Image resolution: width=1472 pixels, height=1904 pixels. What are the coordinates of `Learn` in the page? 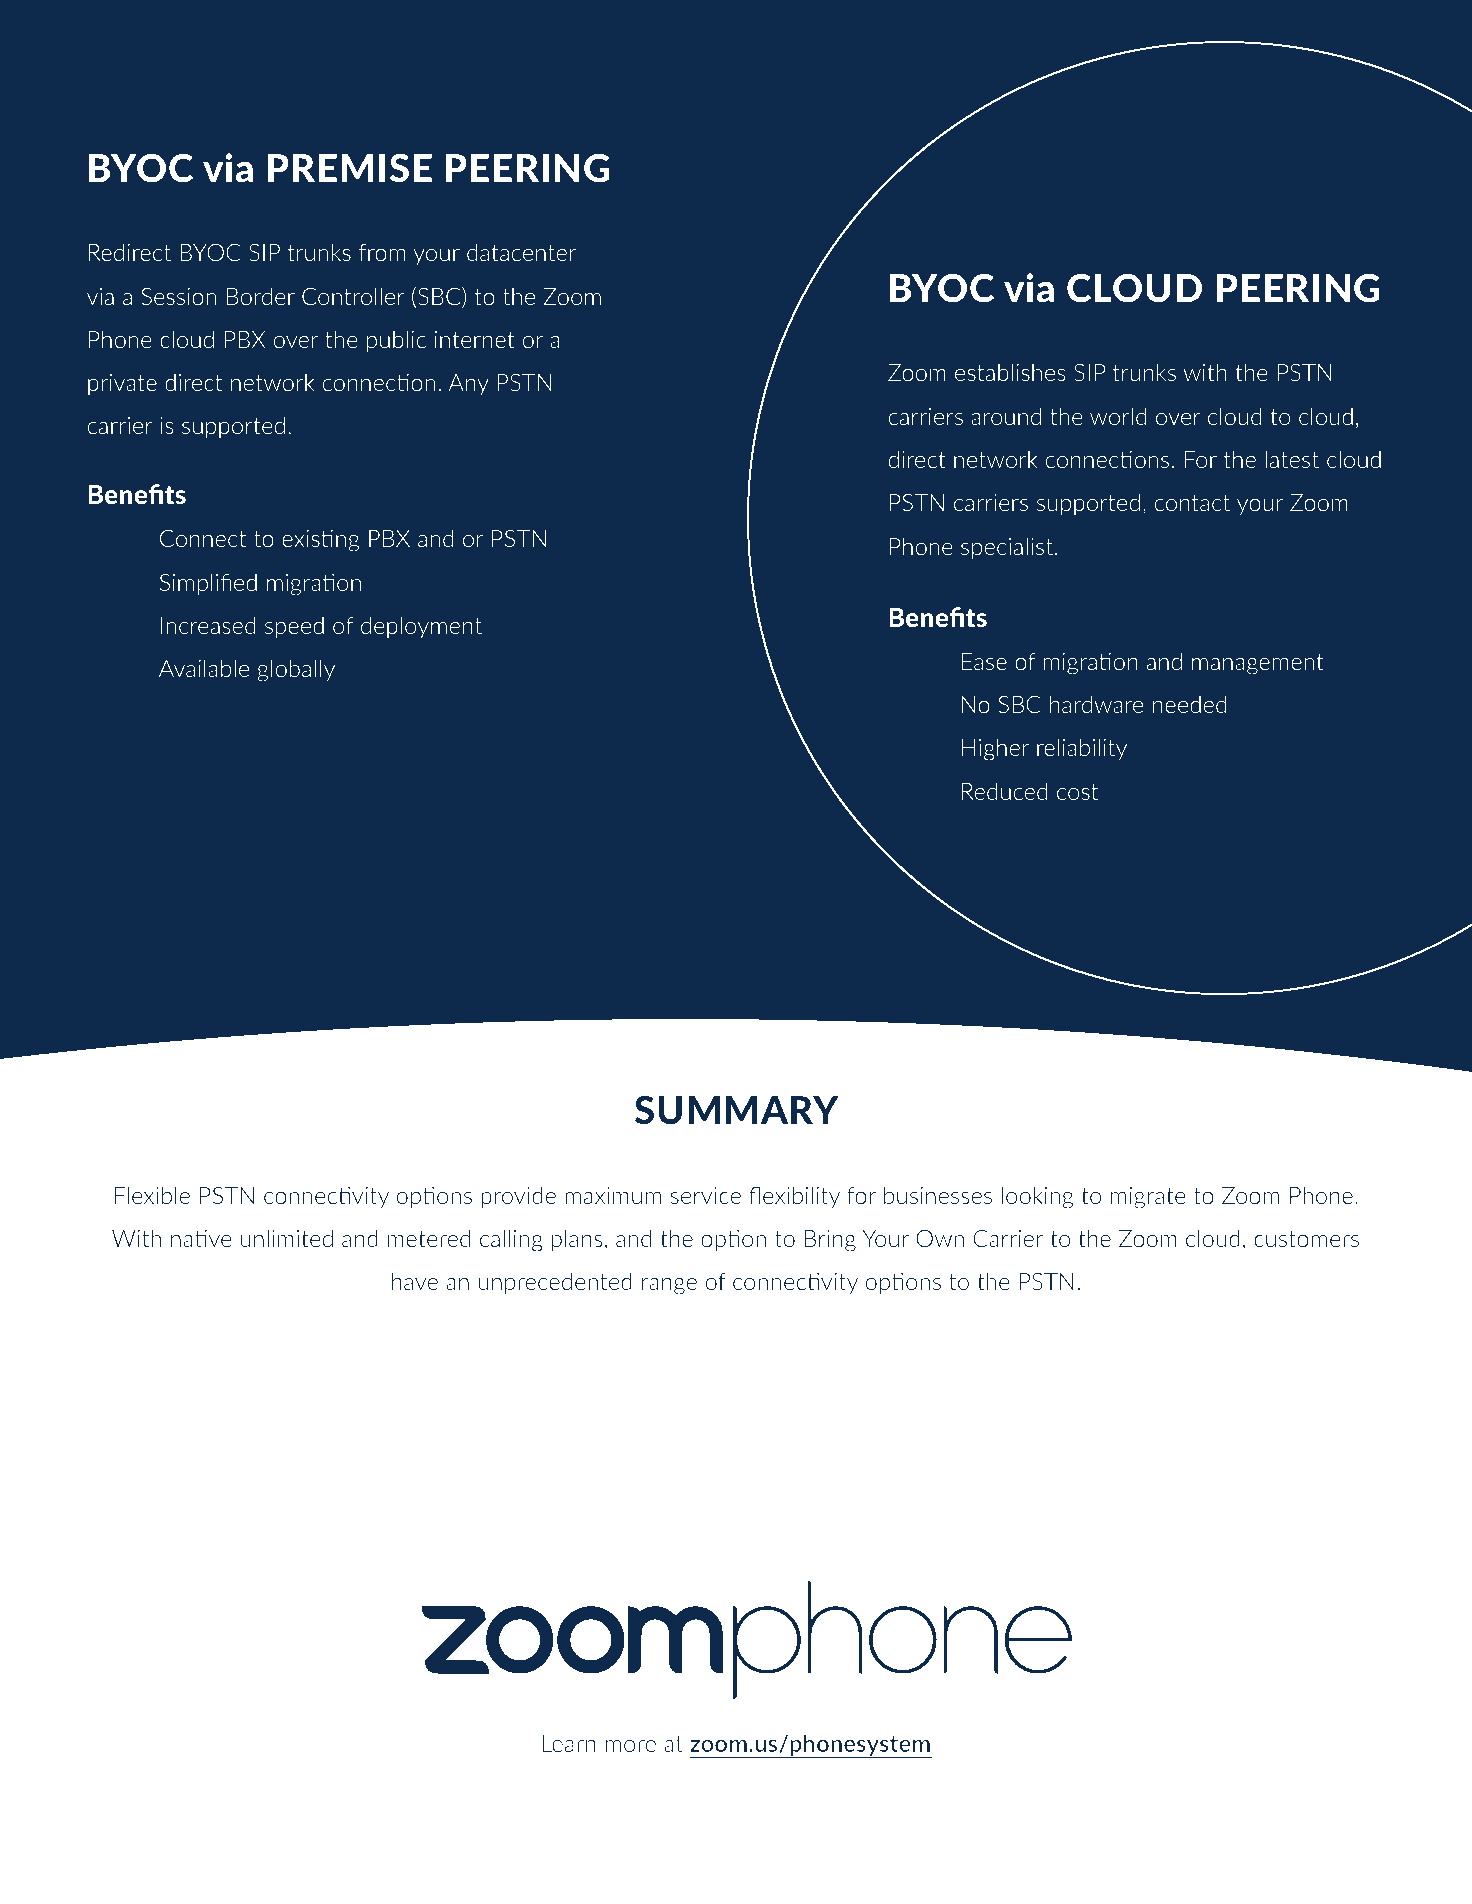 It's located at (569, 1743).
